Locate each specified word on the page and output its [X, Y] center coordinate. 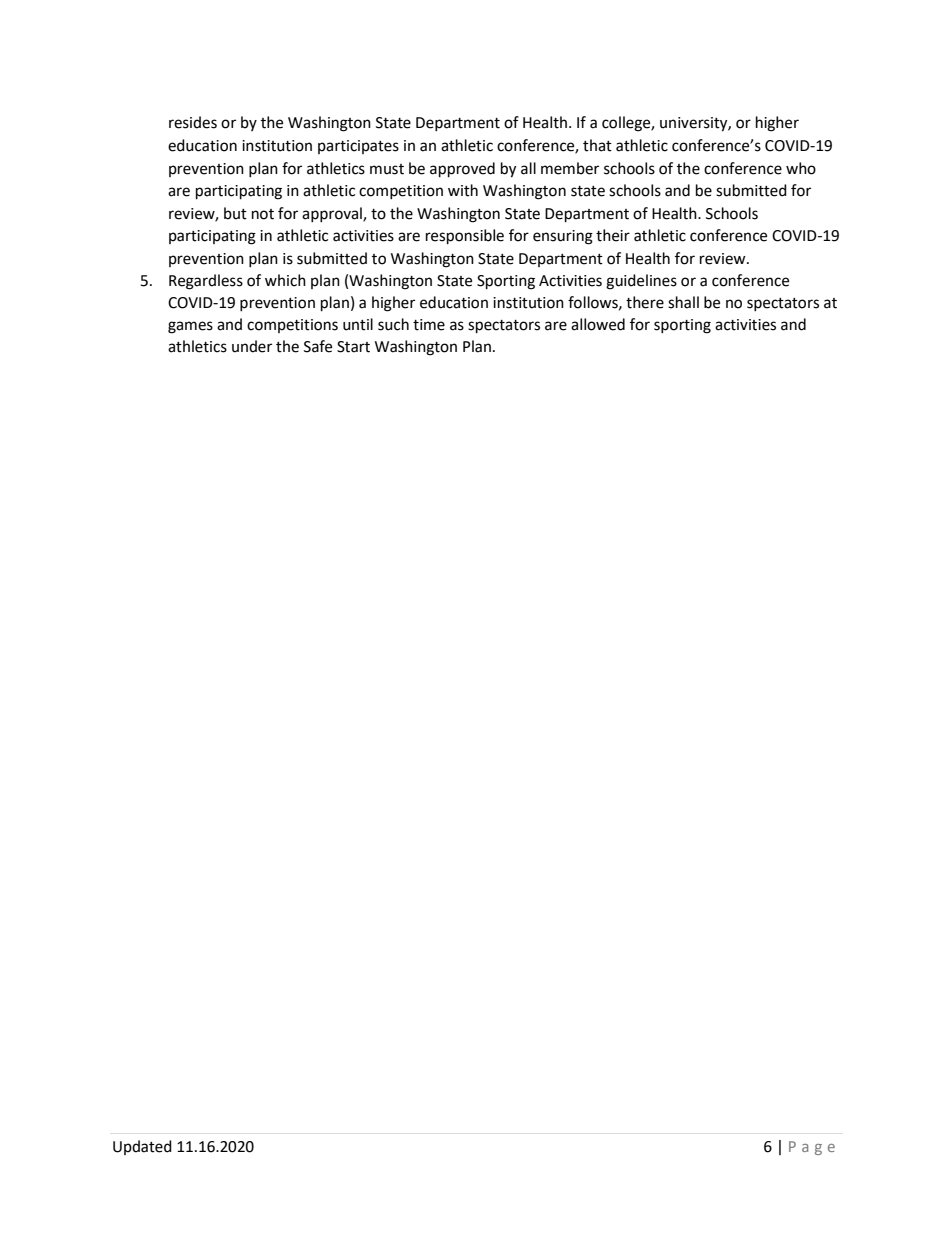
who [801, 168]
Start [353, 347]
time [429, 325]
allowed [598, 324]
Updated [142, 1147]
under [252, 346]
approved [462, 170]
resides [193, 122]
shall [683, 302]
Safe [318, 346]
